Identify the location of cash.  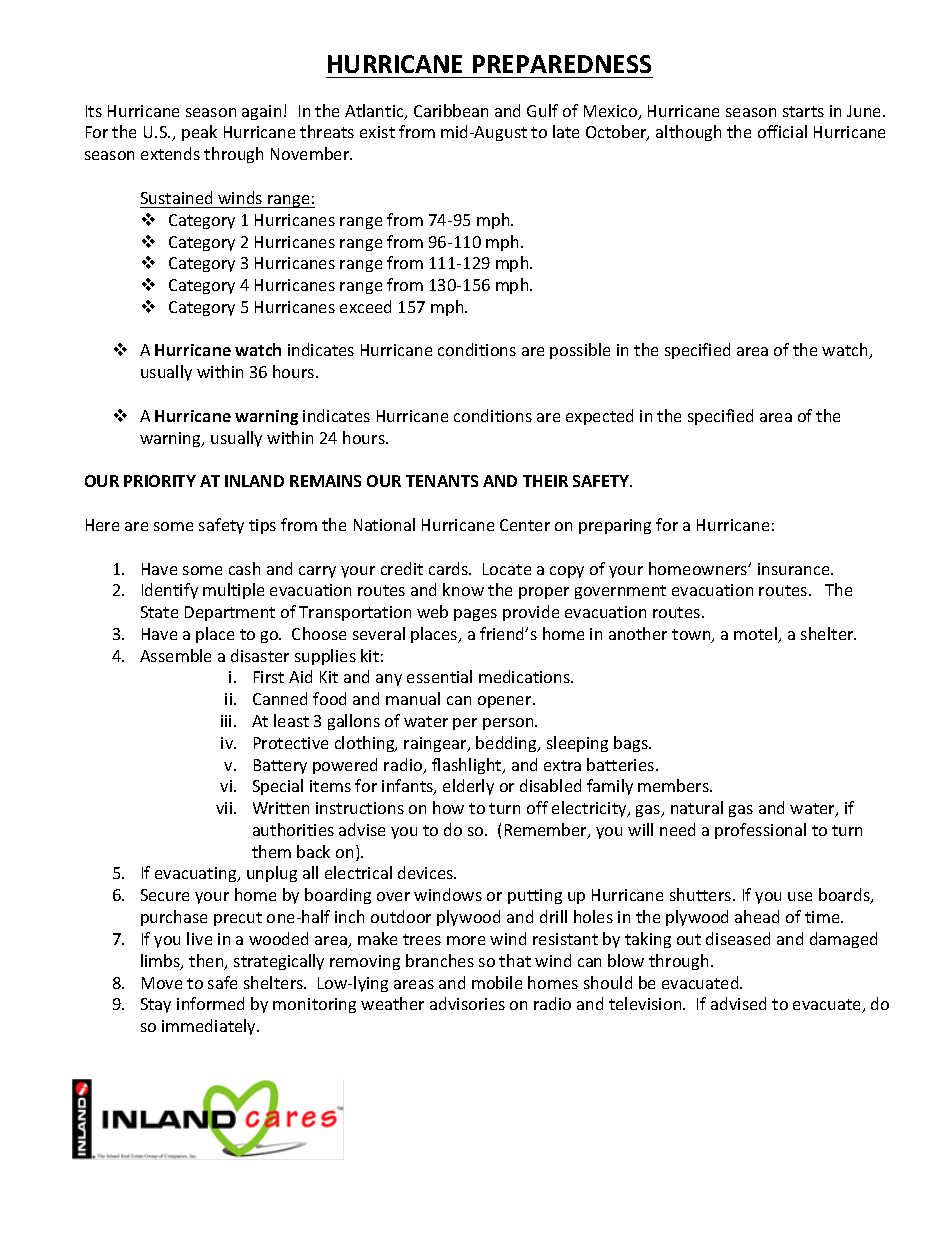
(244, 568).
